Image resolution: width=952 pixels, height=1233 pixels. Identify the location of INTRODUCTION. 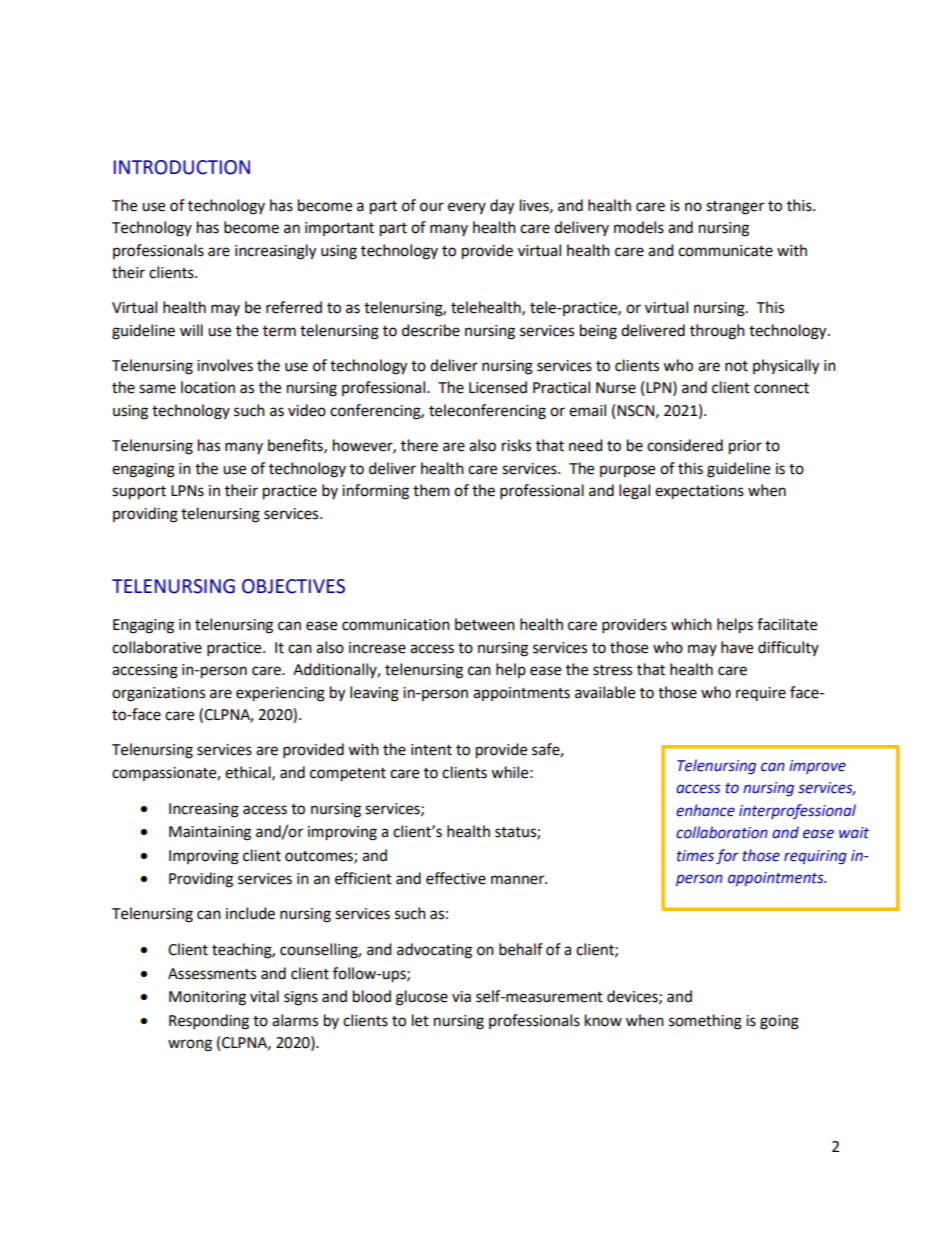
(182, 167).
